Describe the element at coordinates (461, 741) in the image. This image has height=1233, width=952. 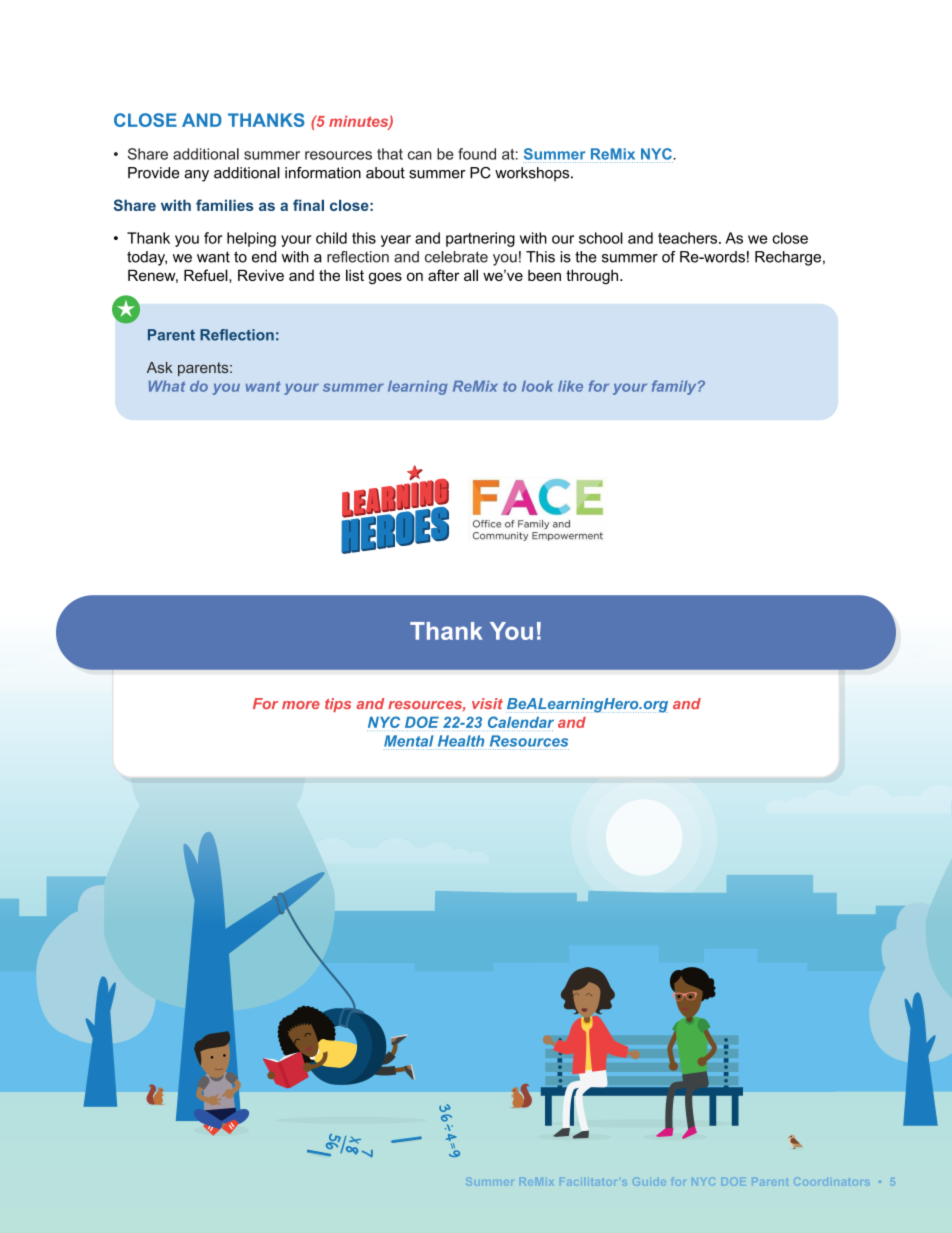
I see `Health` at that location.
